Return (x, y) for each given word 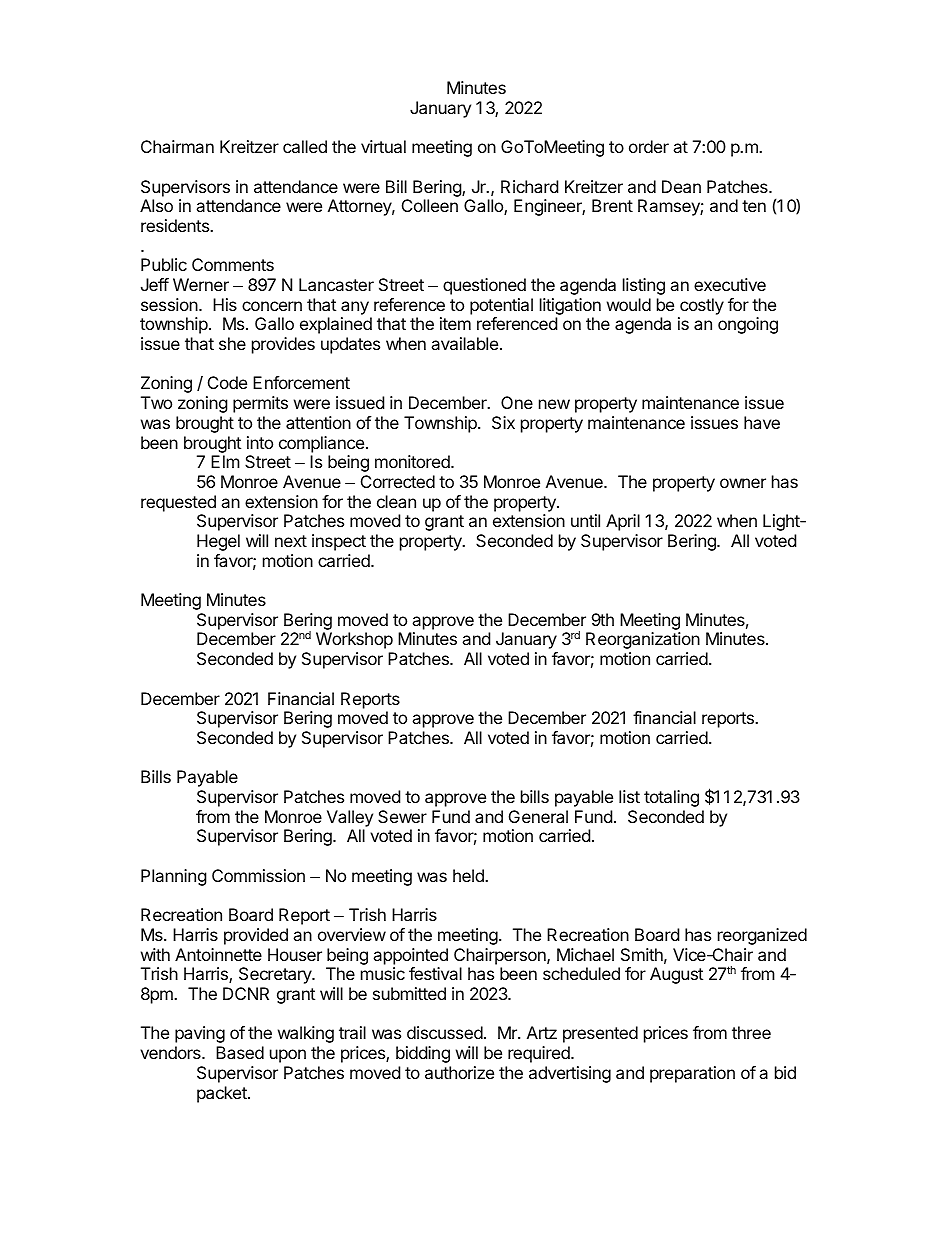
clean (396, 501)
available (464, 343)
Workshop (354, 640)
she (232, 343)
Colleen (430, 205)
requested (178, 503)
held (469, 875)
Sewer (402, 816)
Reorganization (643, 640)
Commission (258, 875)
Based (240, 1052)
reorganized (762, 936)
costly (702, 306)
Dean (681, 186)
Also (156, 205)
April (623, 522)
